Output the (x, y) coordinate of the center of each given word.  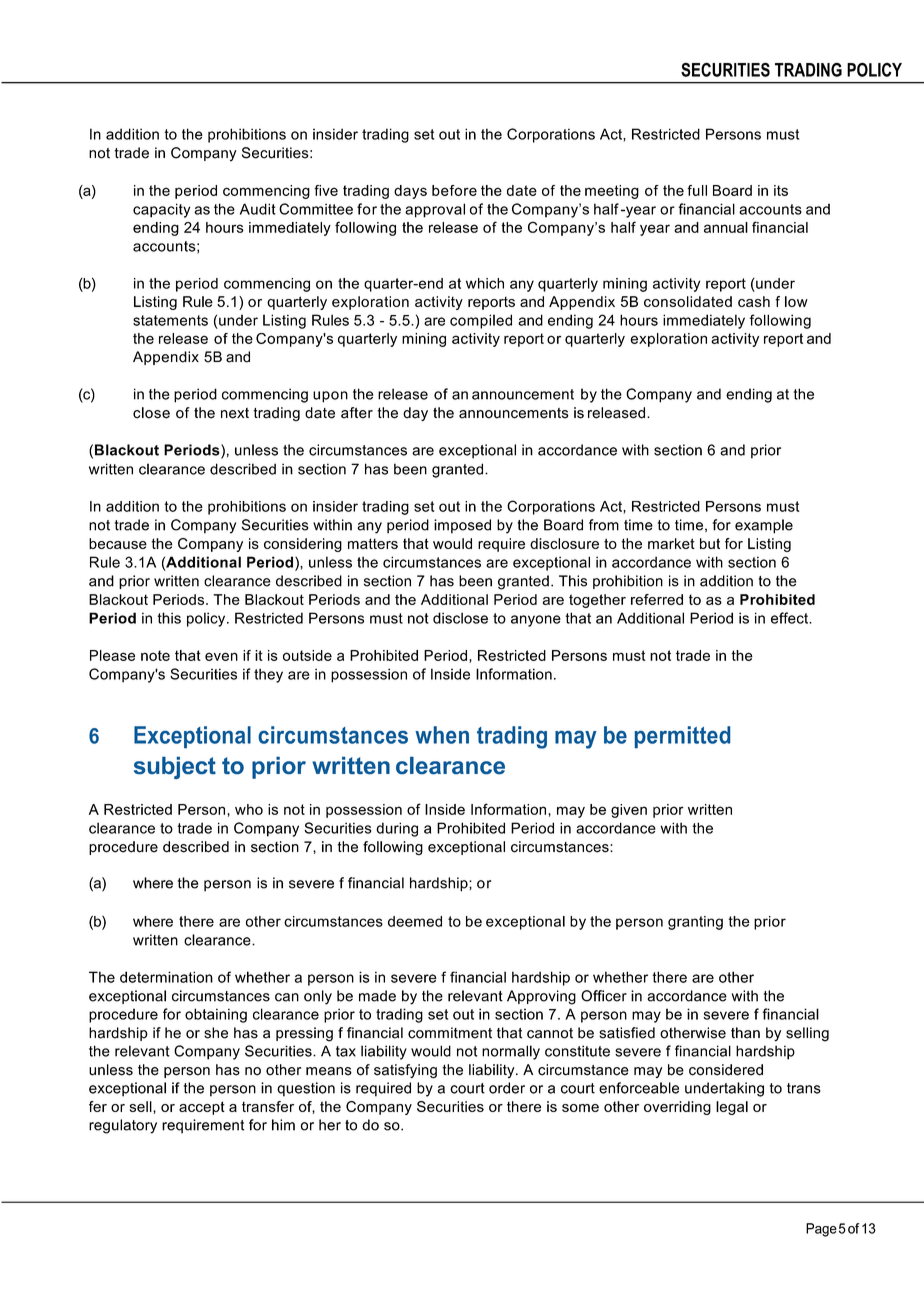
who (249, 809)
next (235, 413)
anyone (536, 621)
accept (202, 1108)
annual (726, 227)
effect (791, 618)
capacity (161, 210)
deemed (415, 921)
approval (435, 210)
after (357, 413)
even (221, 656)
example (764, 526)
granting (695, 923)
